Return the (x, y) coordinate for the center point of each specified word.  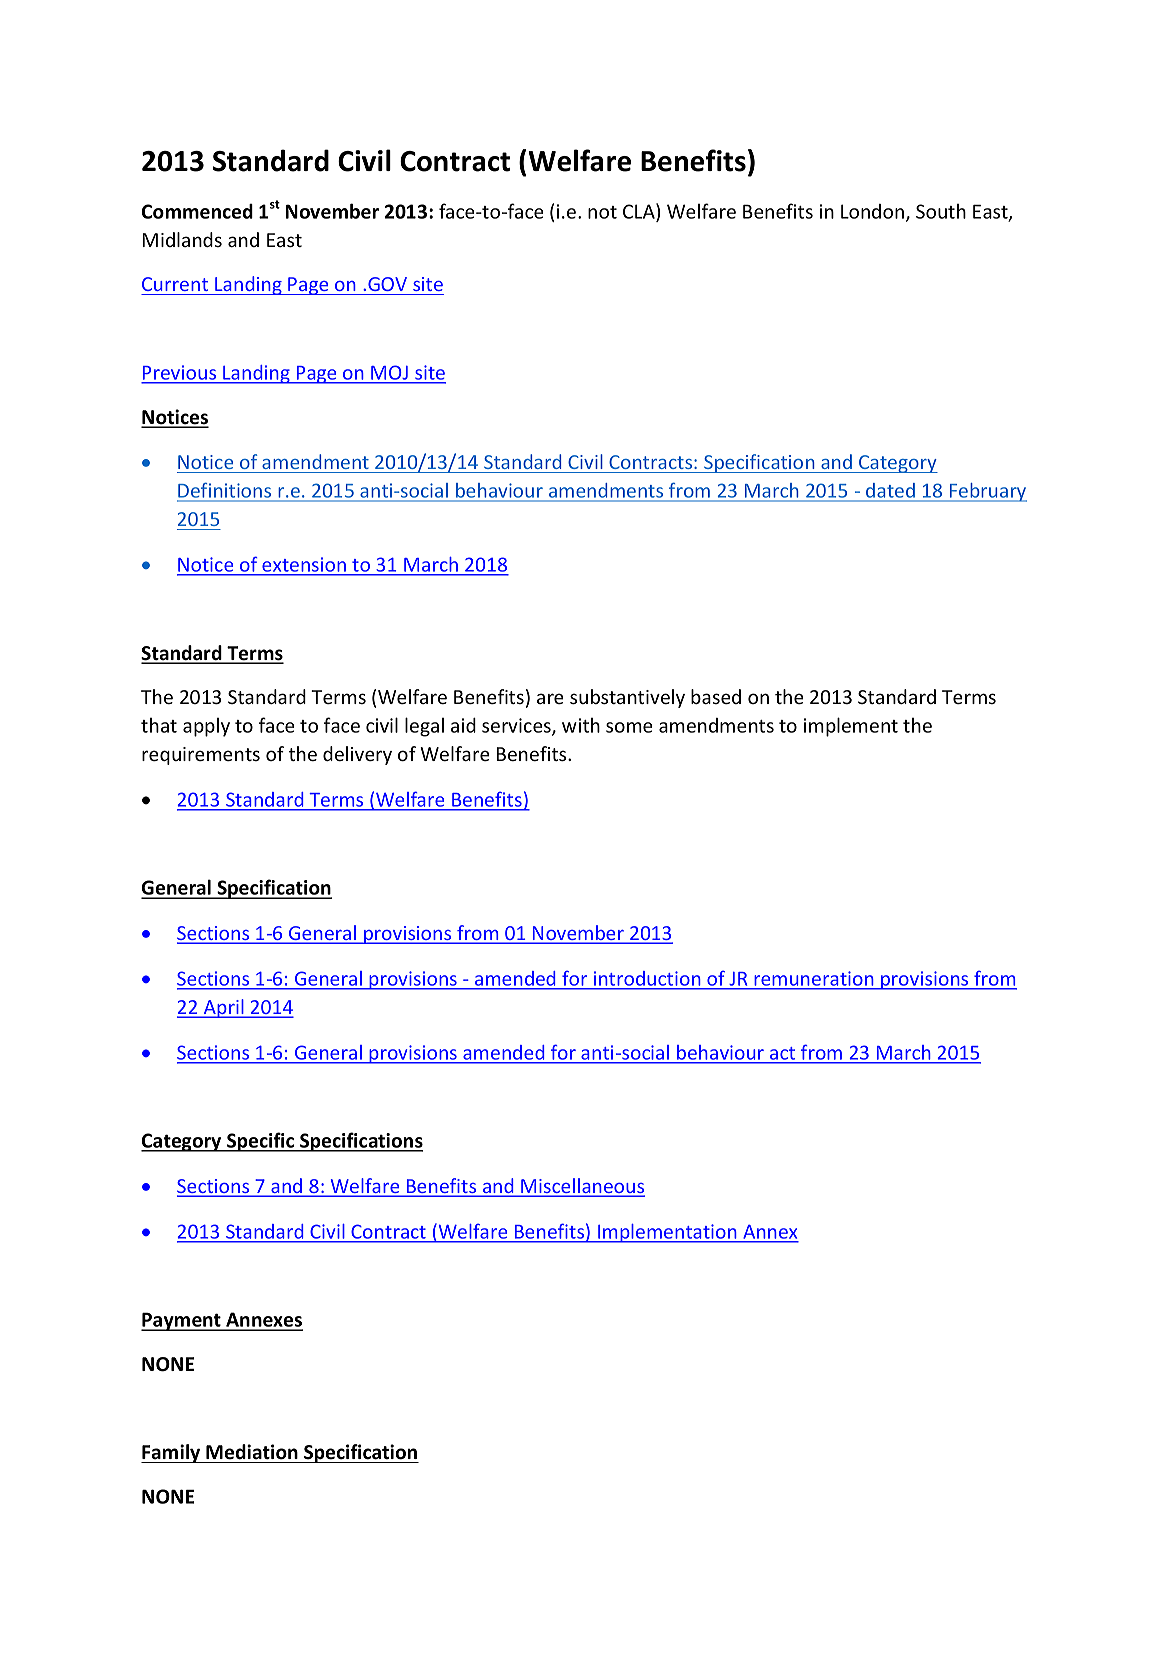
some (629, 727)
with (581, 725)
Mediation (252, 1452)
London (874, 212)
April (224, 1008)
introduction (647, 978)
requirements (201, 756)
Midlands (182, 239)
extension (304, 565)
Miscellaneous (582, 1187)
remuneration (814, 979)
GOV (387, 284)
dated (890, 492)
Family (172, 1453)
